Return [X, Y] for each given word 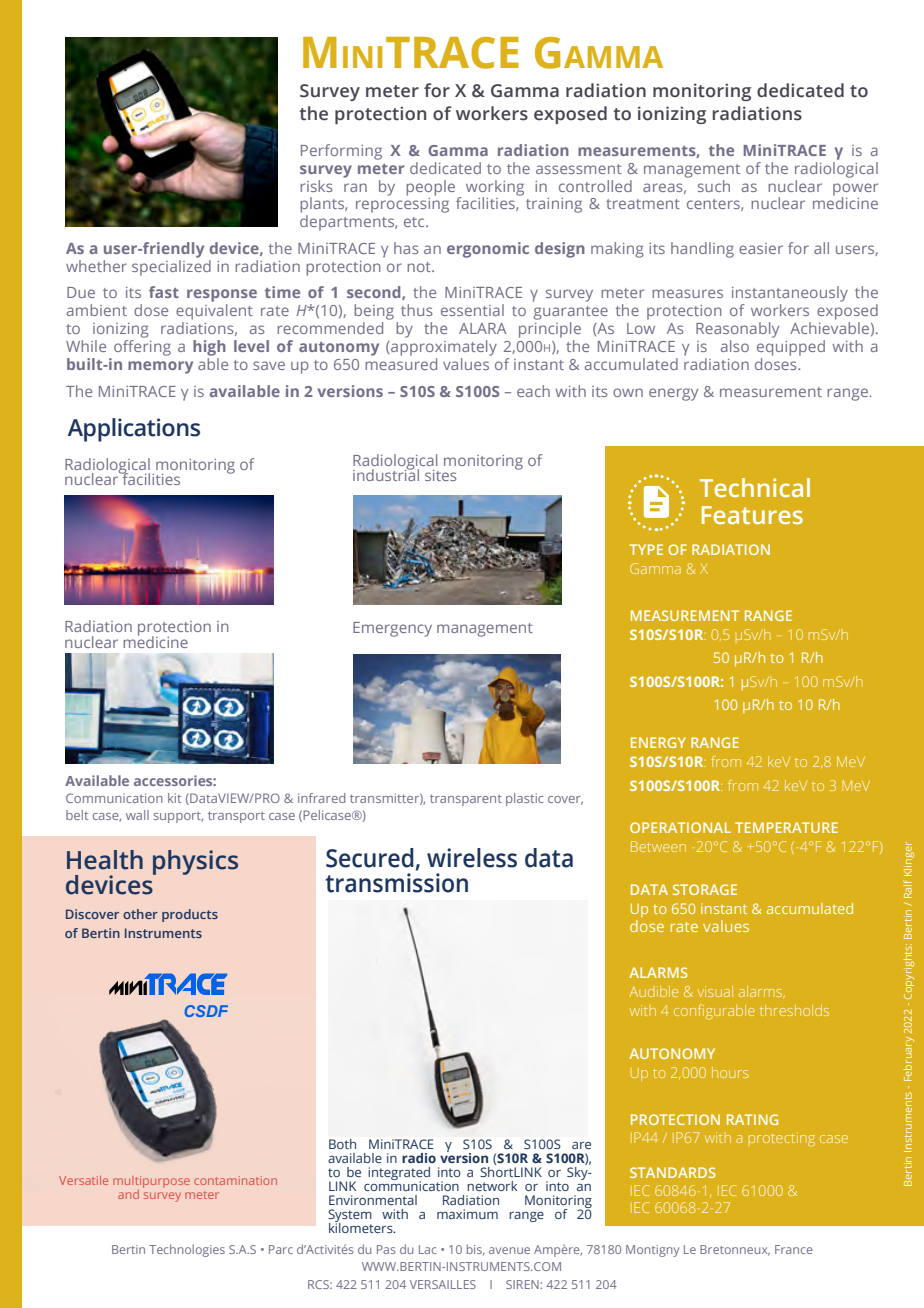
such [714, 186]
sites [441, 475]
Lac [428, 1249]
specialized [171, 268]
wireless [472, 858]
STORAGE [705, 889]
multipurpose [151, 1182]
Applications [133, 430]
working [495, 189]
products [190, 915]
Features [752, 515]
